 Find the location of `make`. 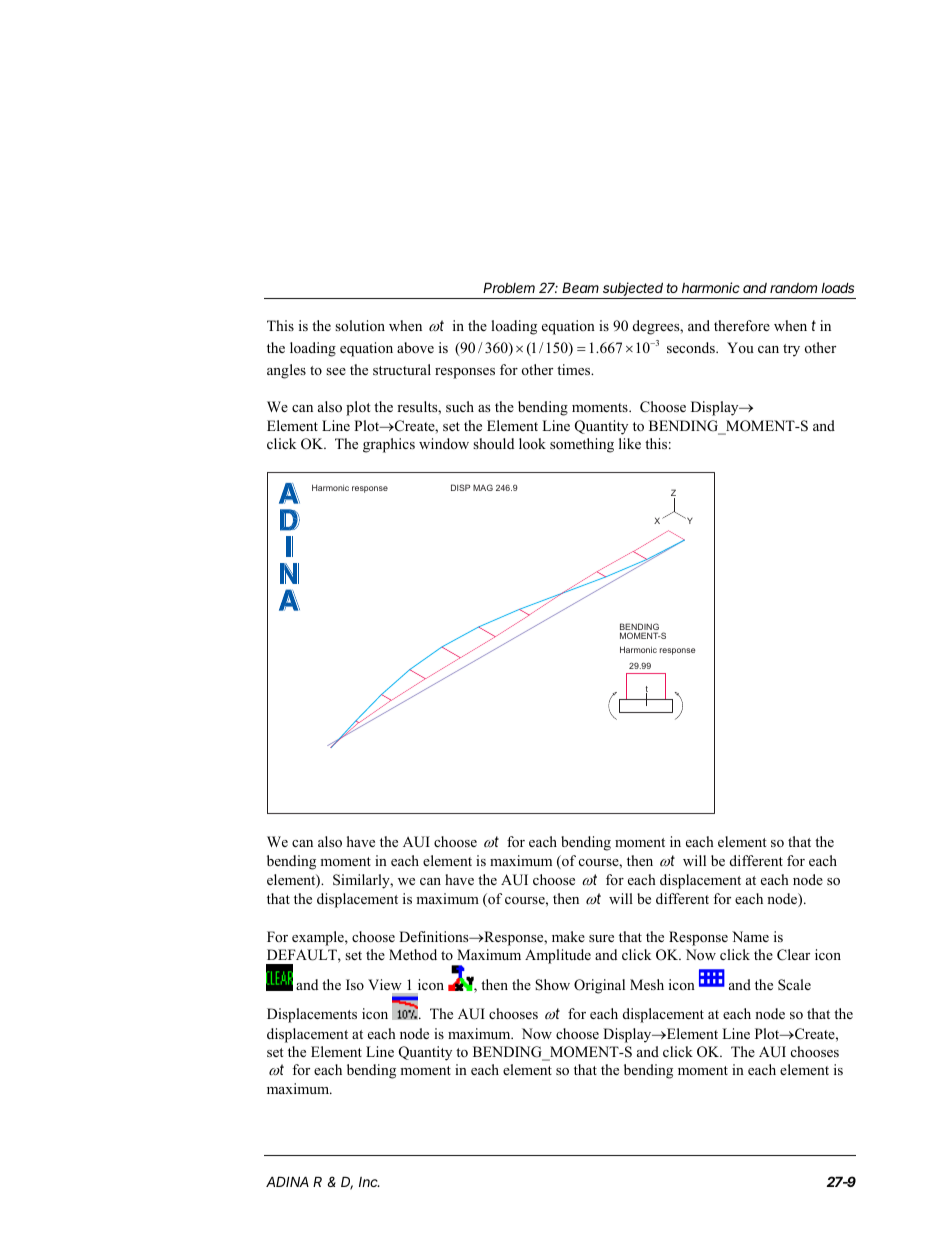

make is located at coordinates (568, 936).
